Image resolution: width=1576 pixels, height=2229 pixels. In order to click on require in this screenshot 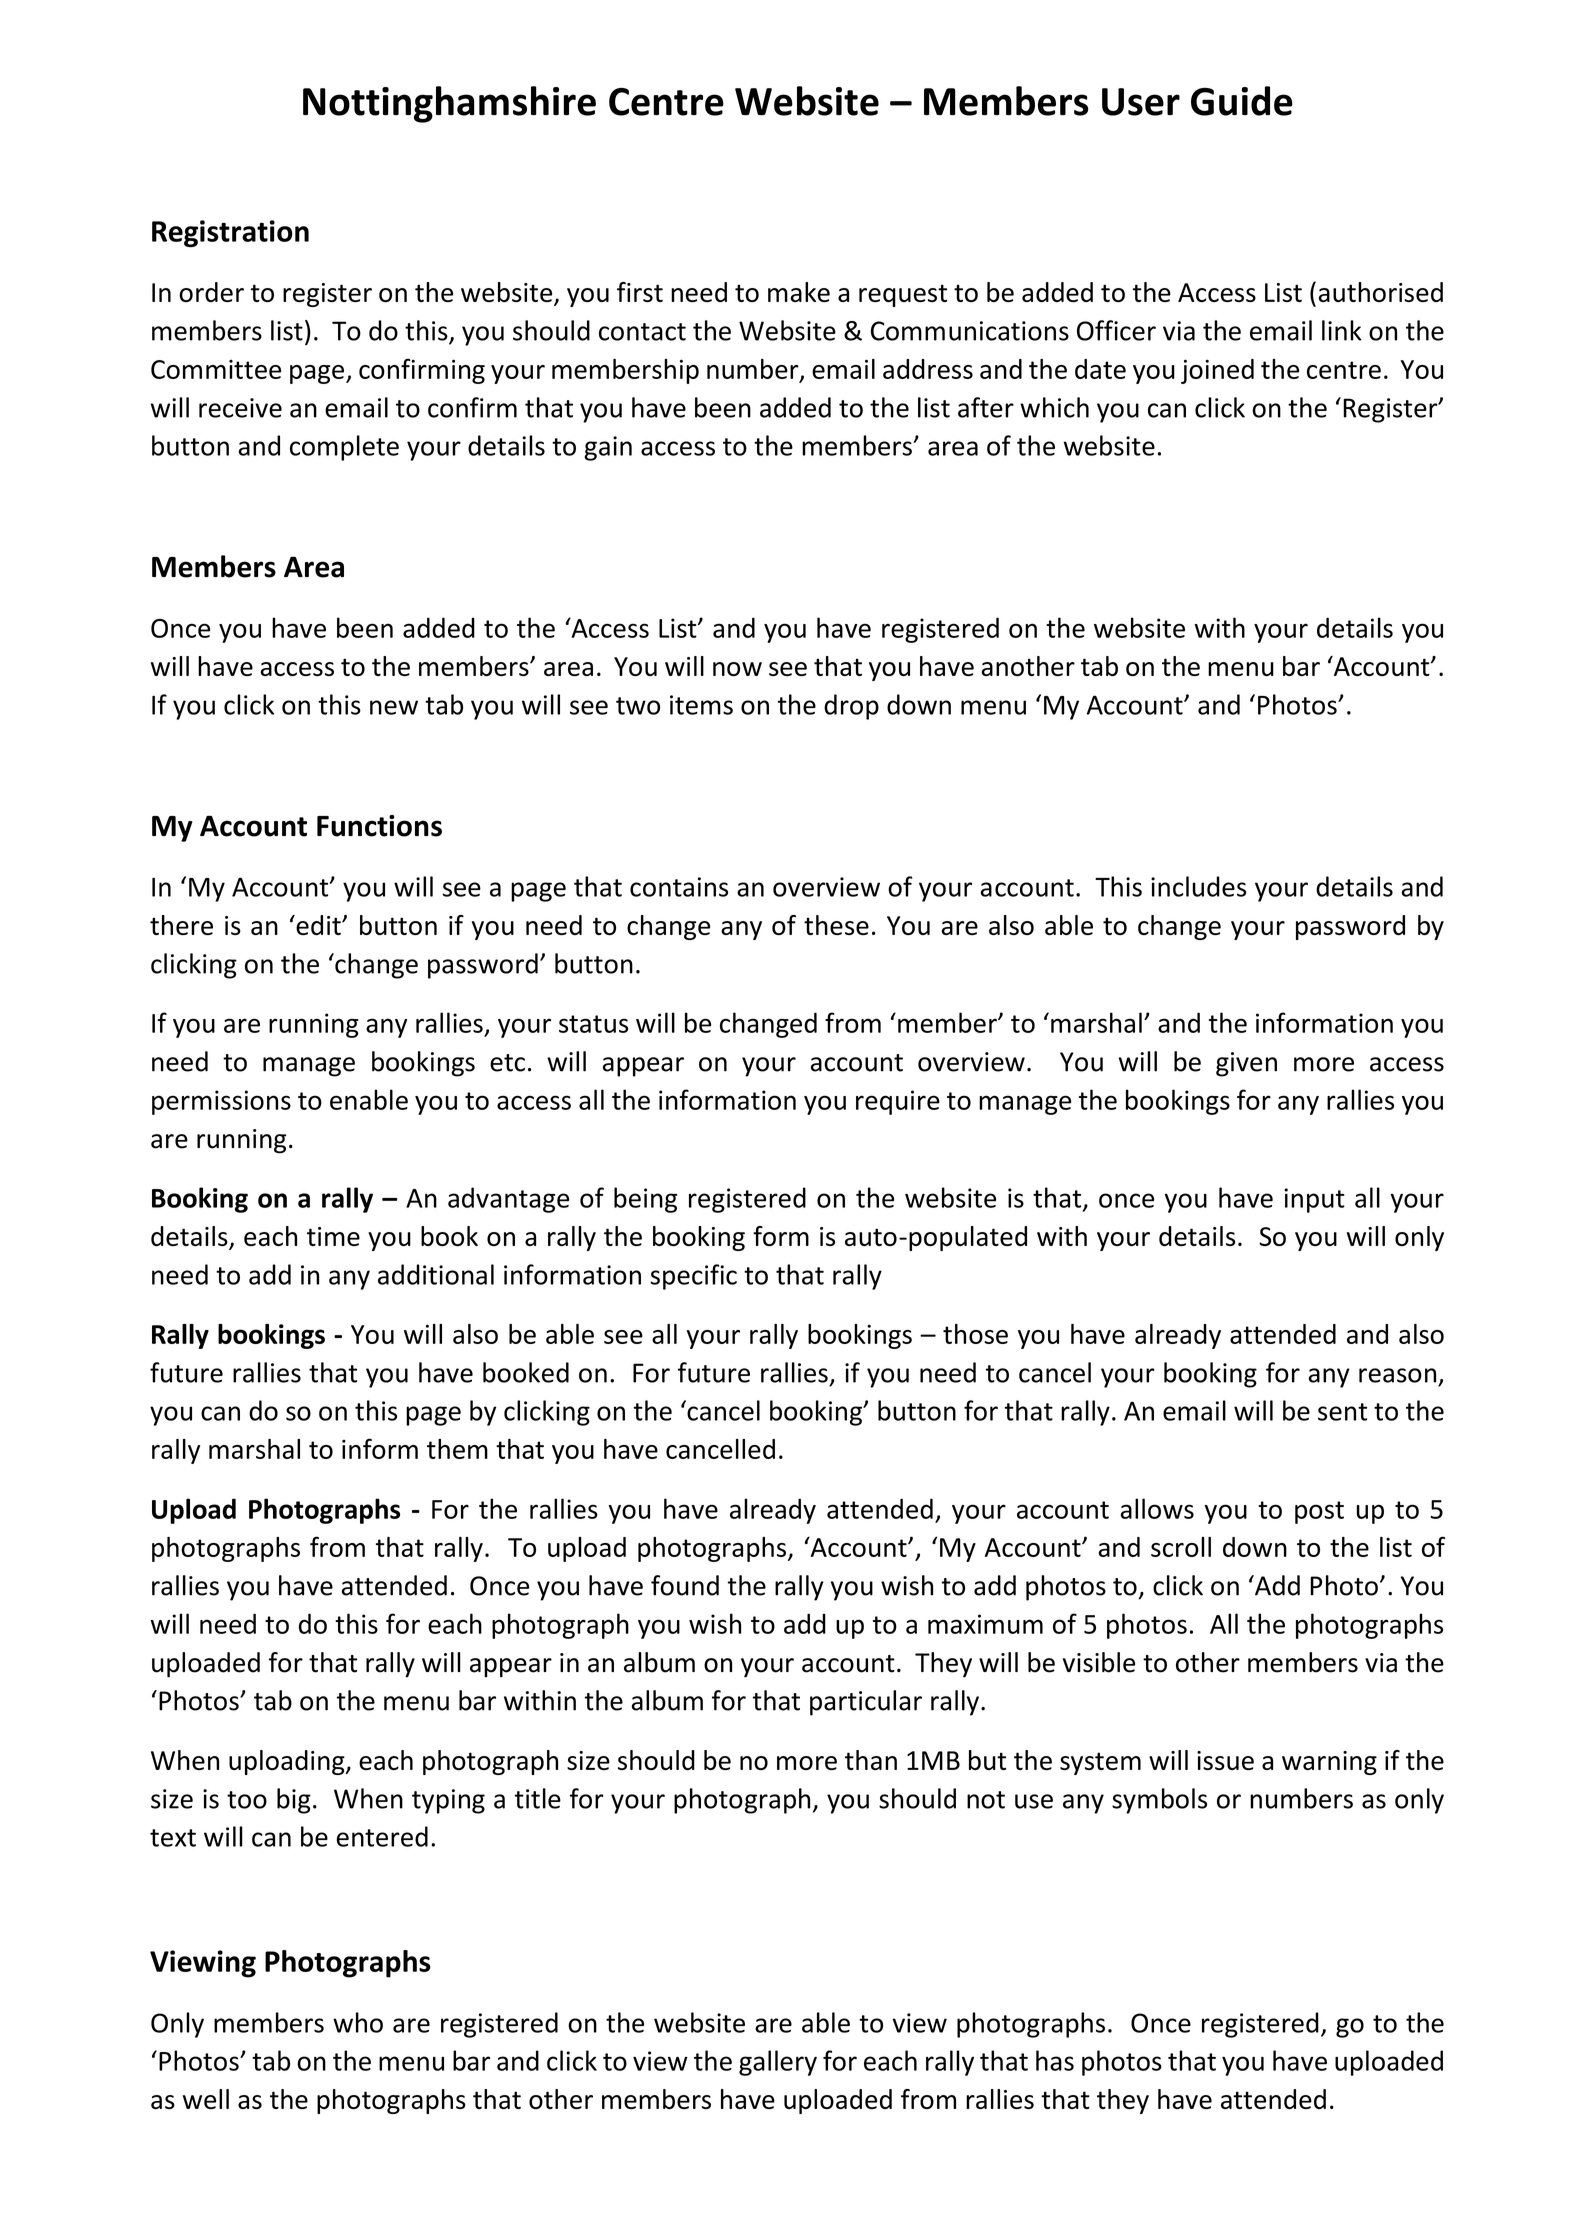, I will do `click(898, 1102)`.
